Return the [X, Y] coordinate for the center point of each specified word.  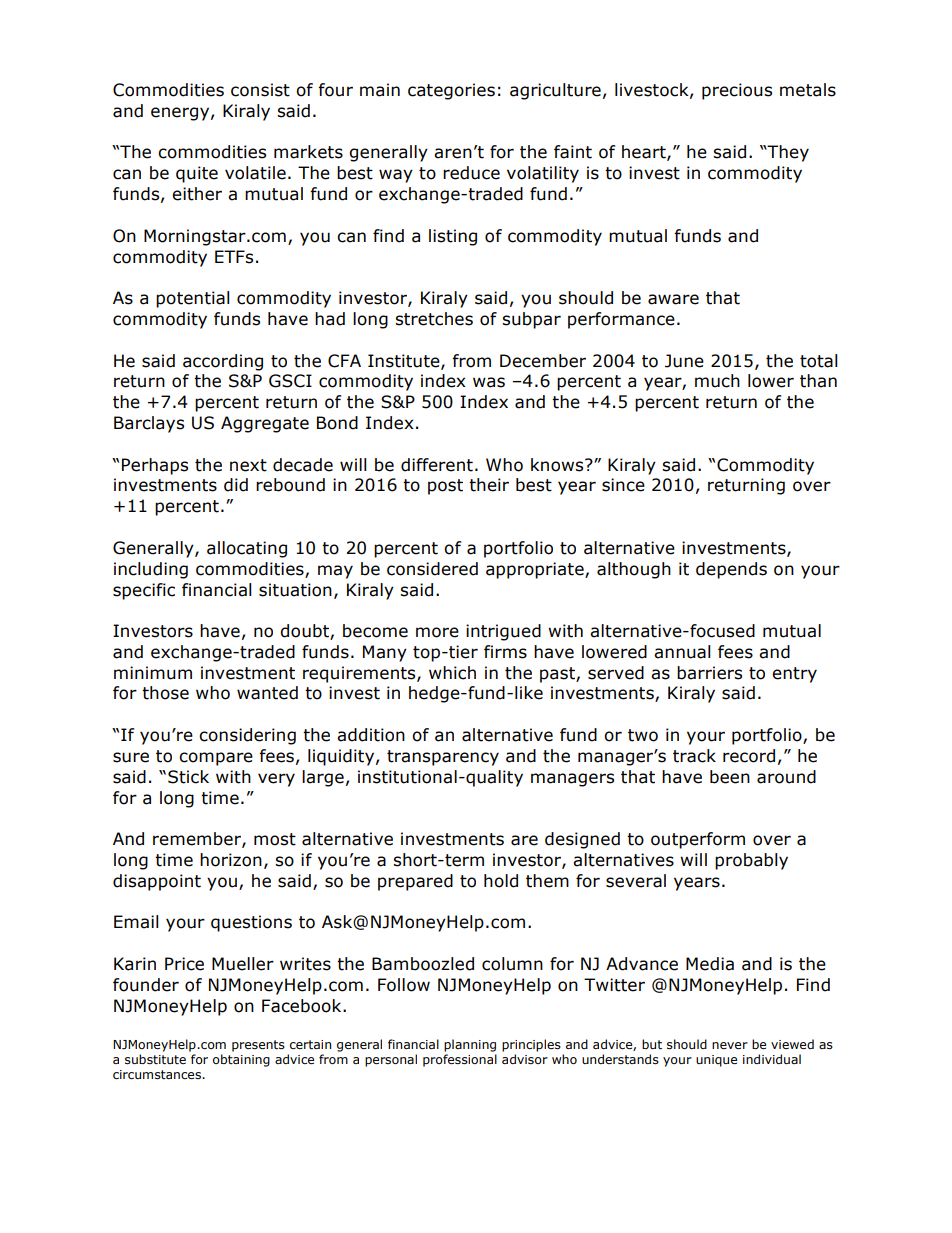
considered [432, 569]
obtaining [241, 1060]
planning [470, 1045]
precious [737, 91]
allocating [247, 549]
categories [451, 91]
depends [731, 570]
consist [260, 90]
